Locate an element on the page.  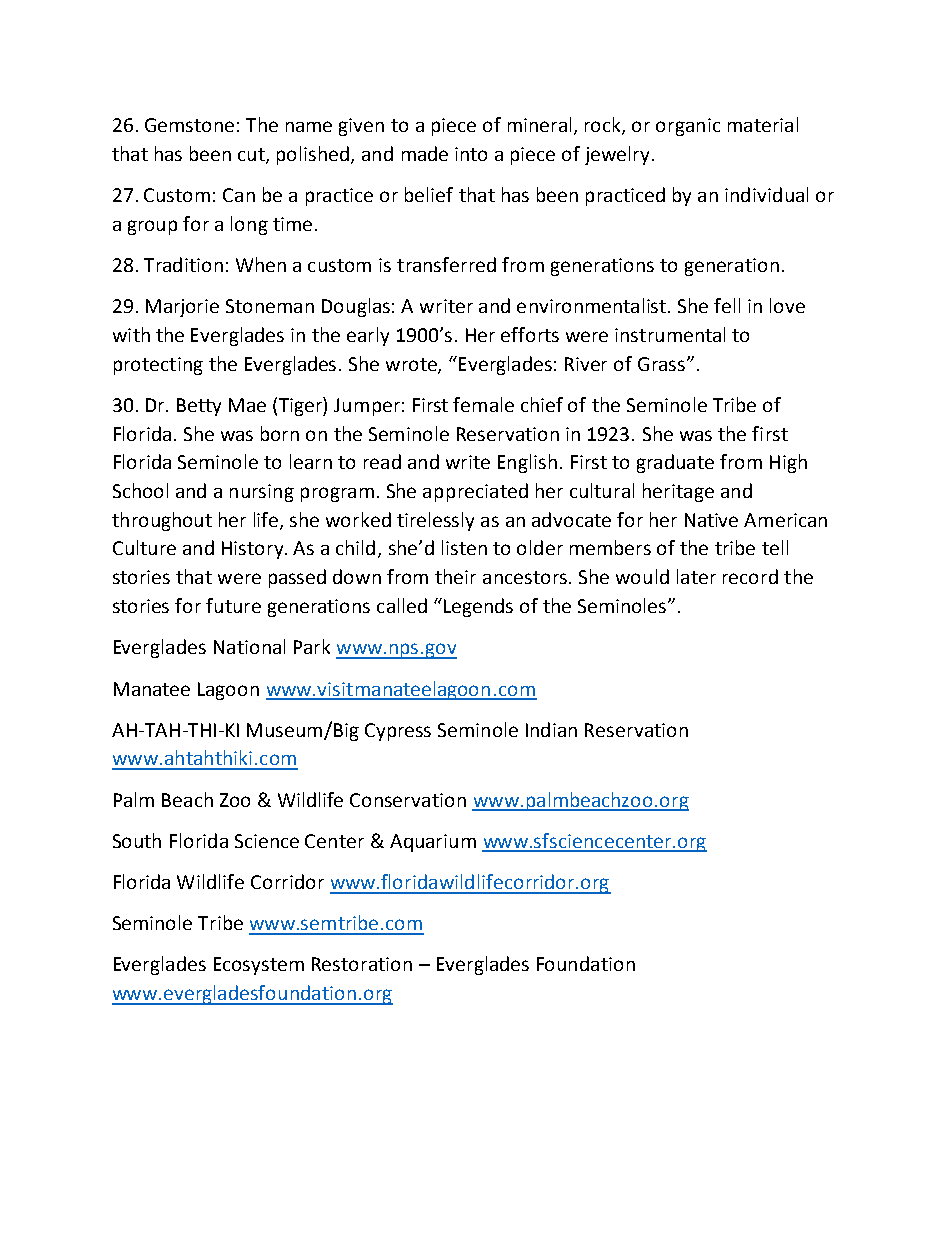
organic is located at coordinates (688, 127).
